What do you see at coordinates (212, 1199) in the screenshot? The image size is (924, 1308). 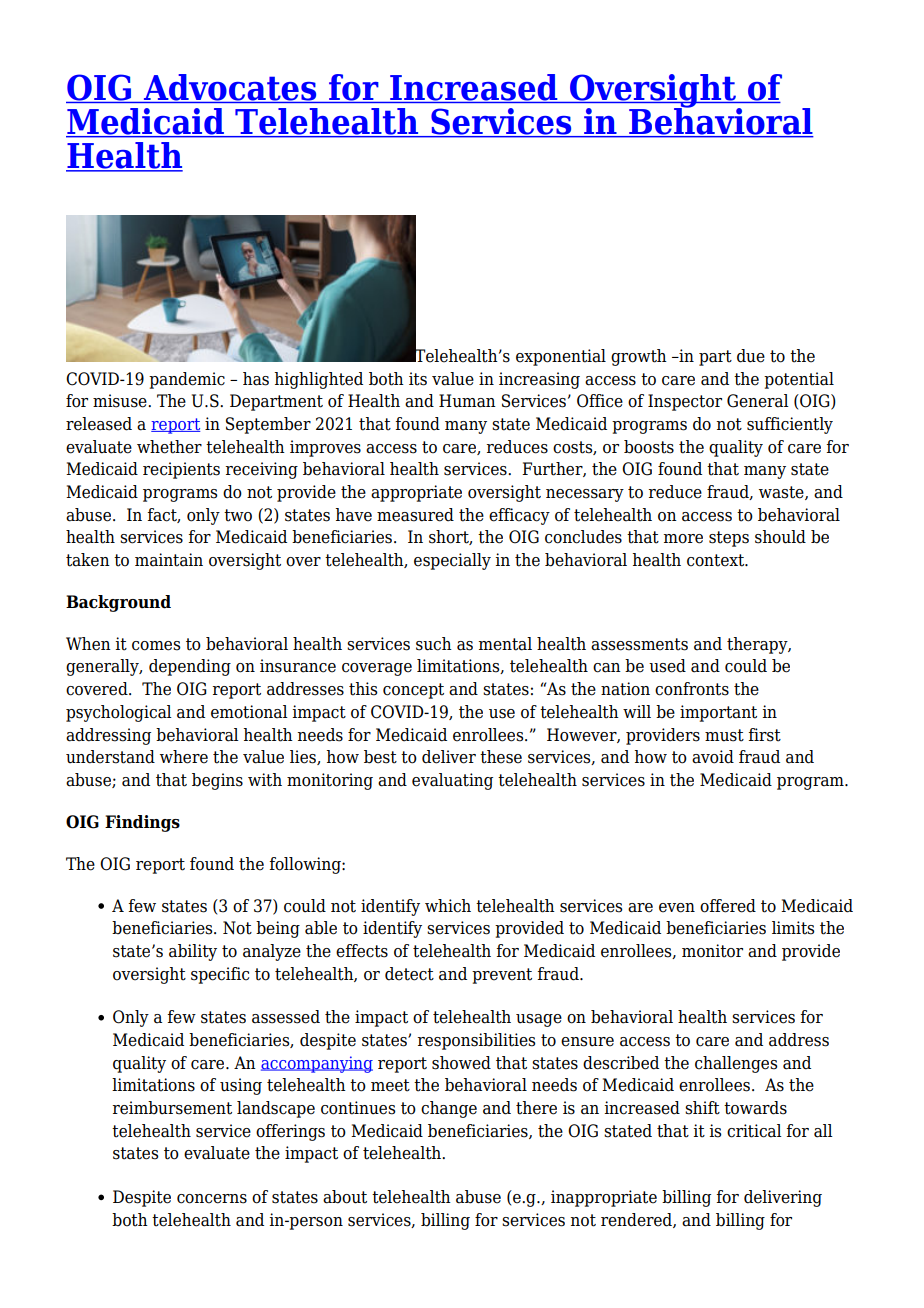 I see `concerns` at bounding box center [212, 1199].
